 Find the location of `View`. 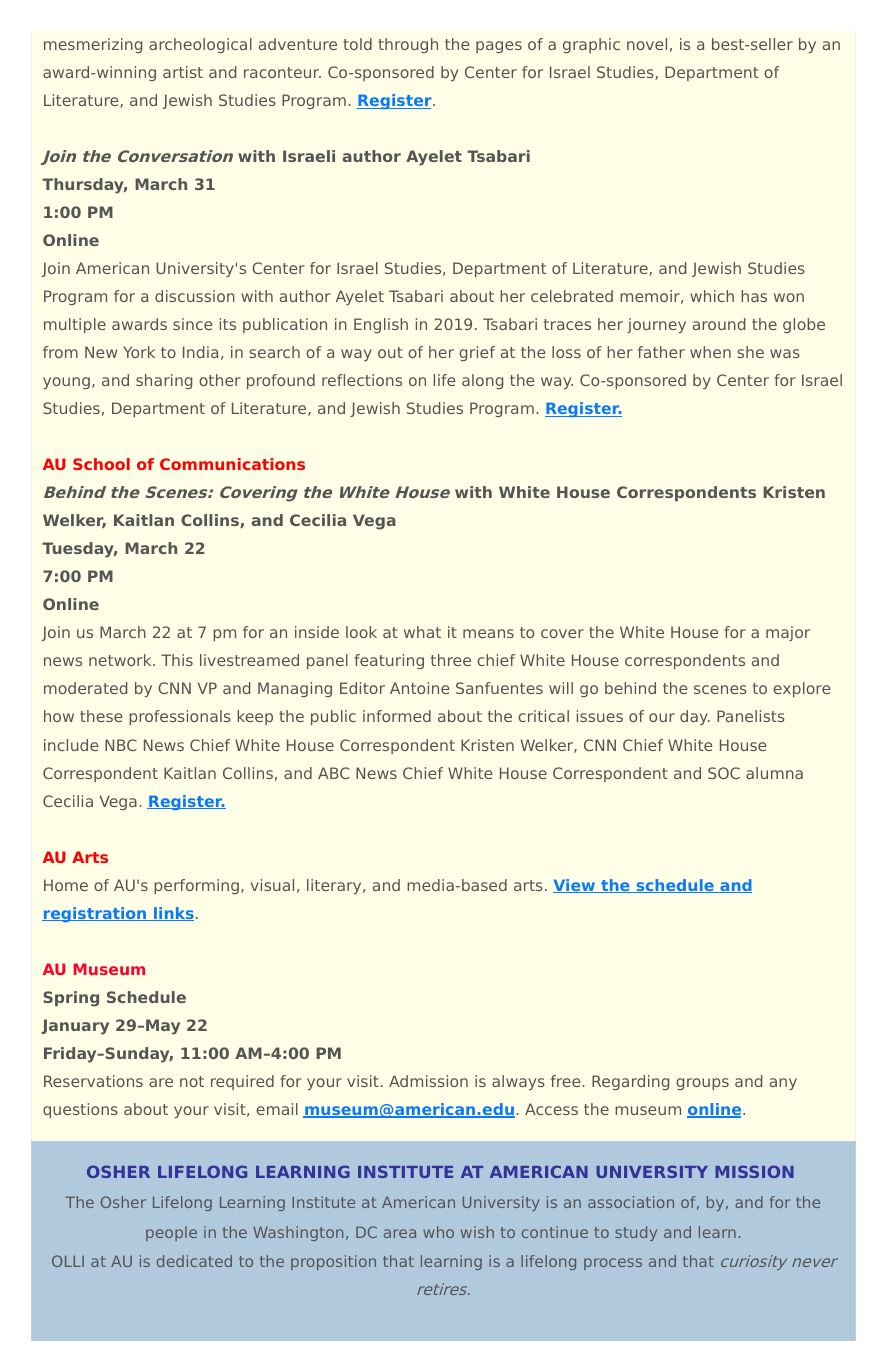

View is located at coordinates (575, 886).
